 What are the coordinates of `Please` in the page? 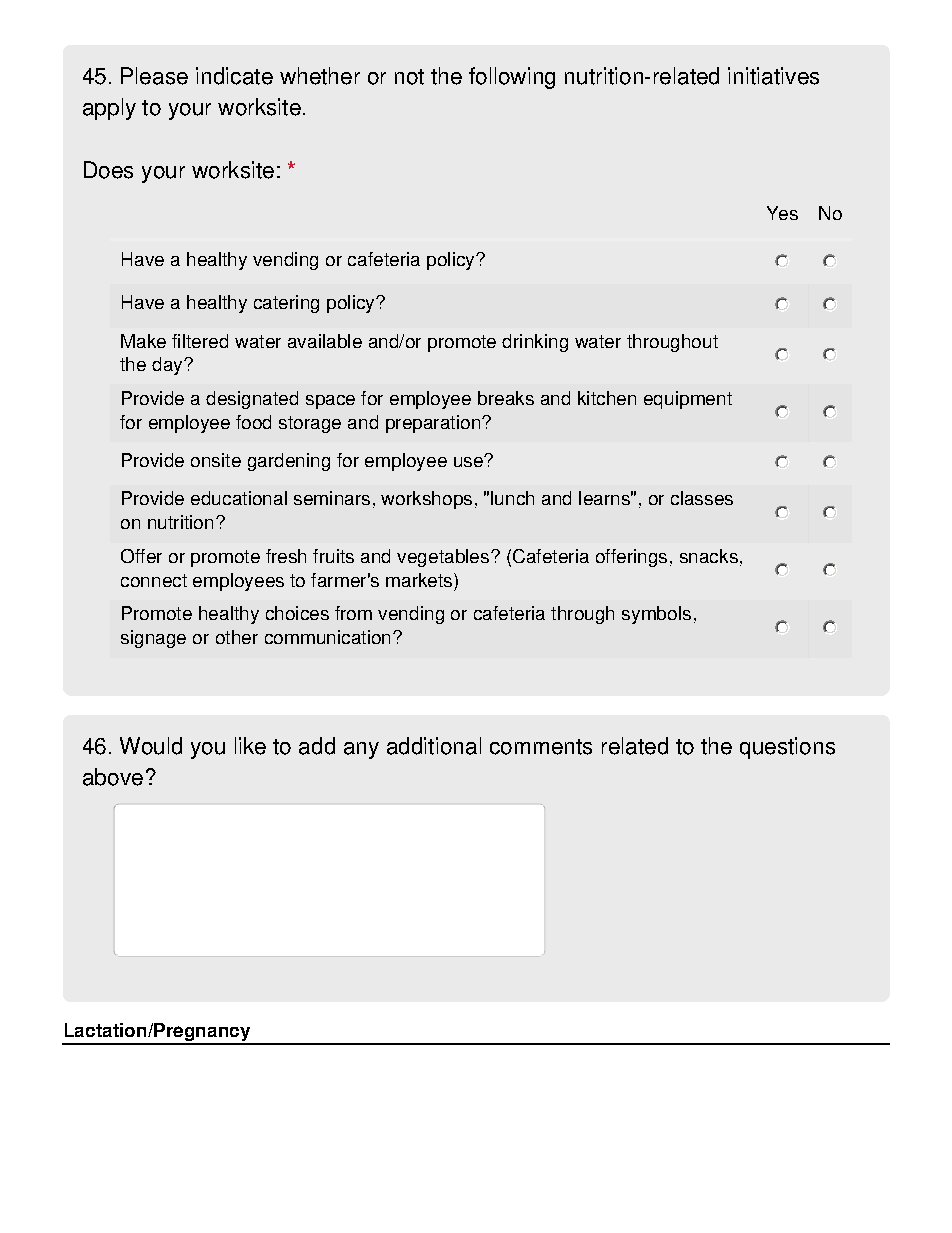 It's located at (154, 76).
